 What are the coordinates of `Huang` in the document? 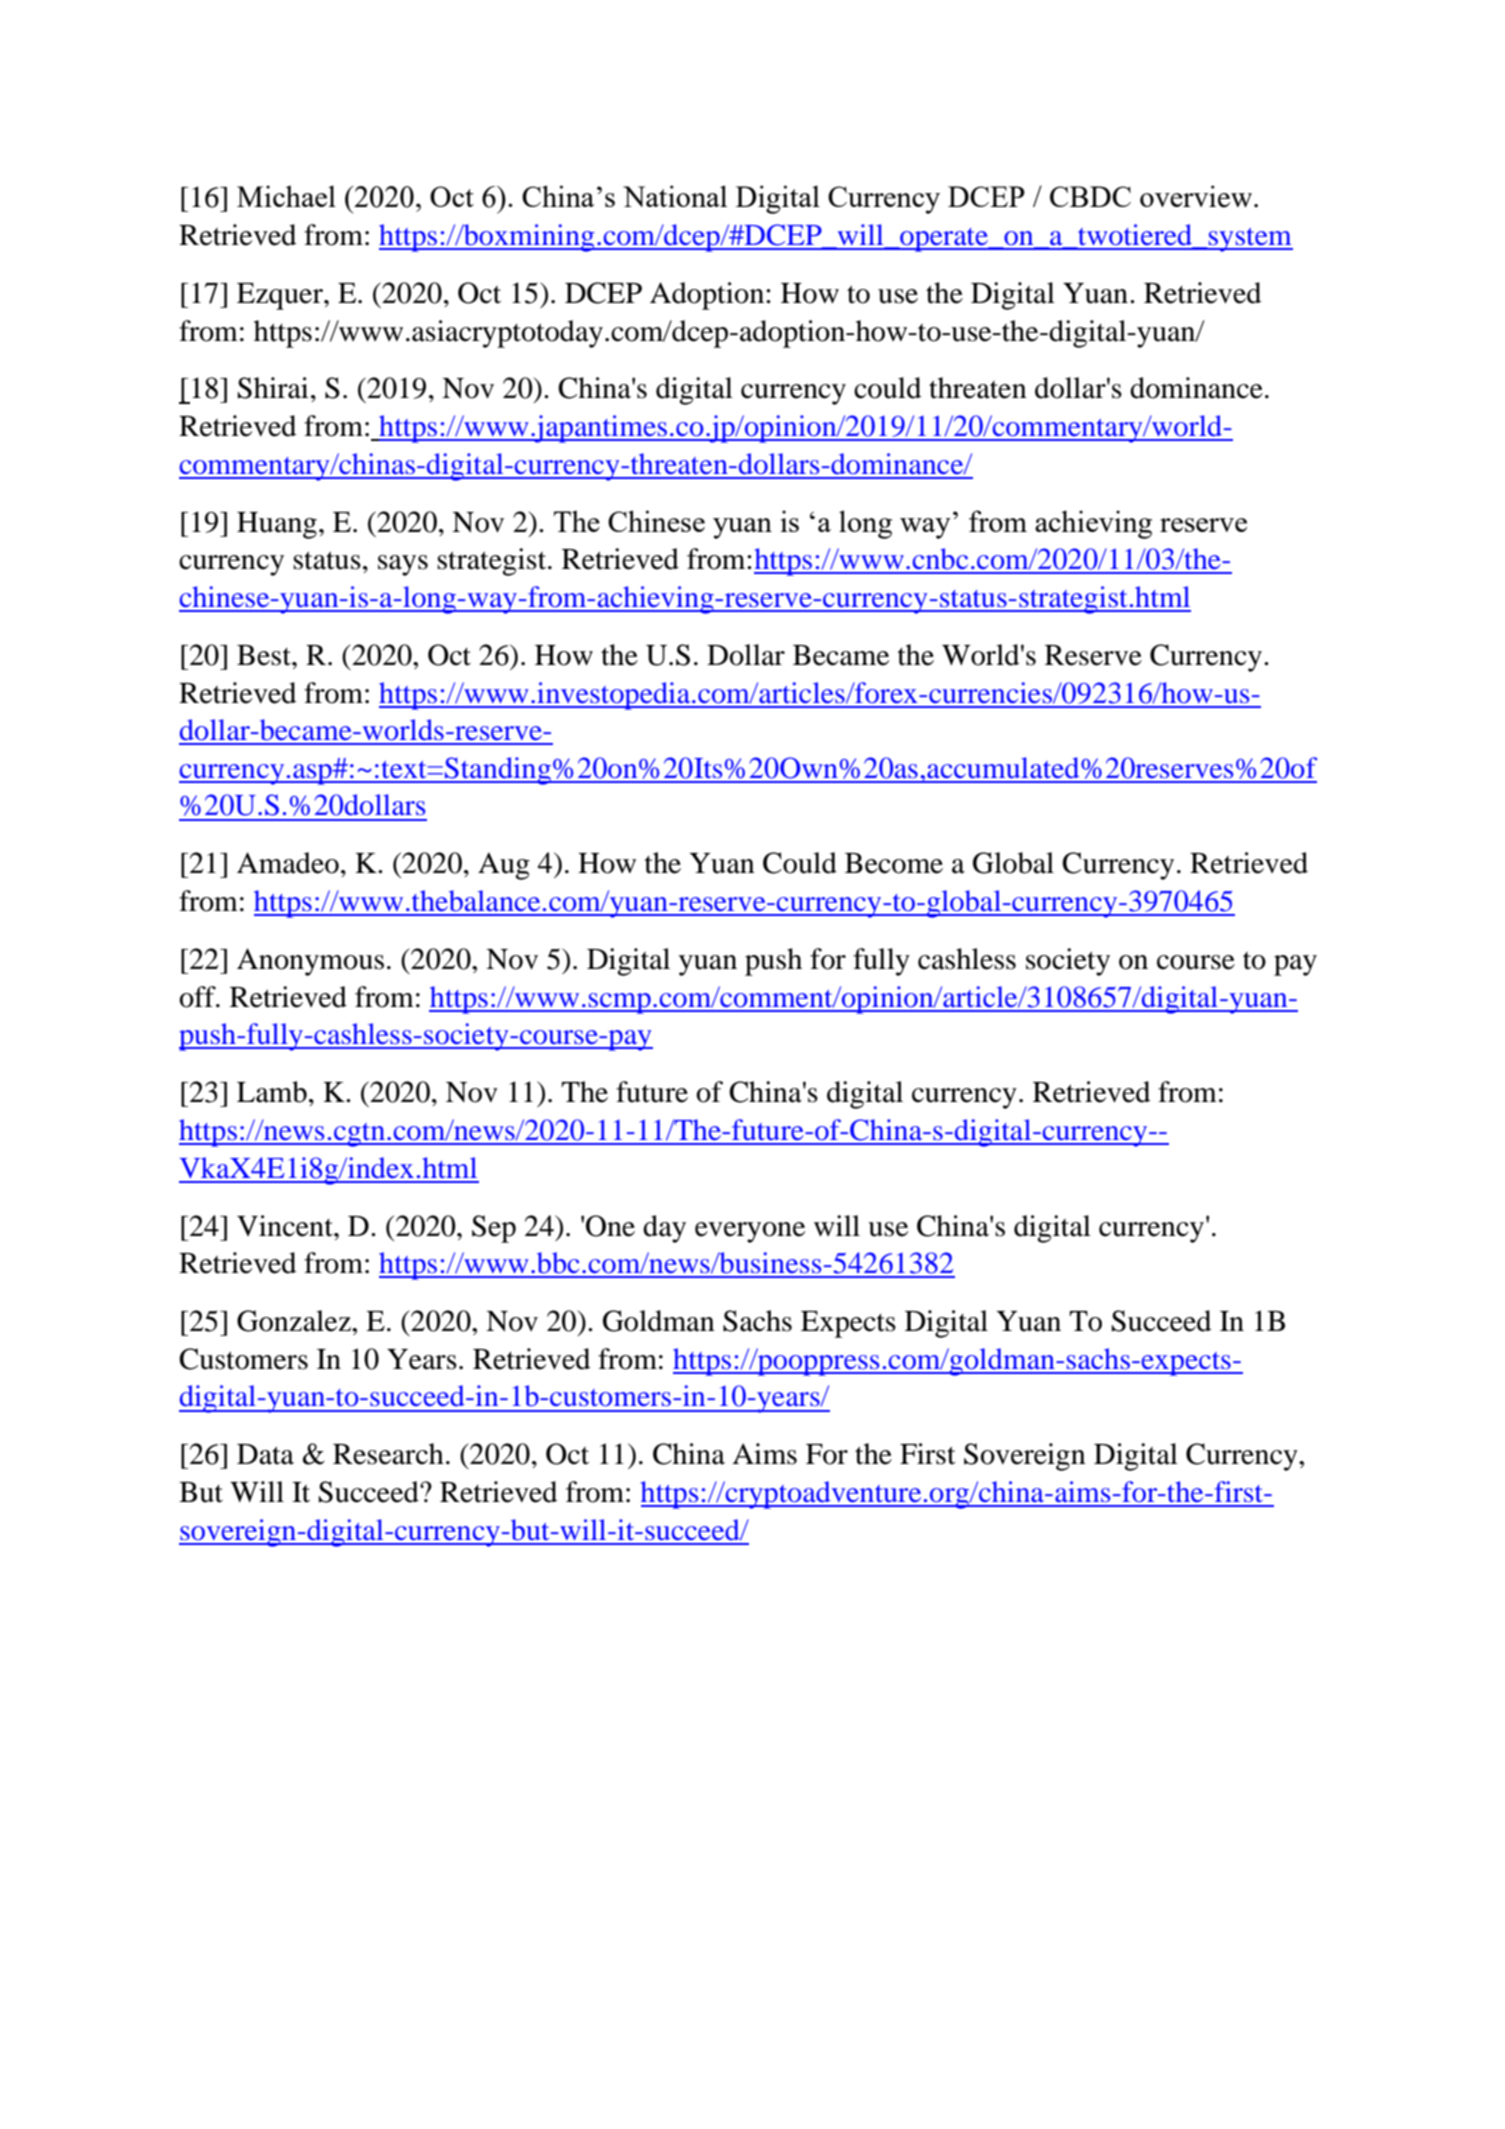 It's located at (277, 525).
